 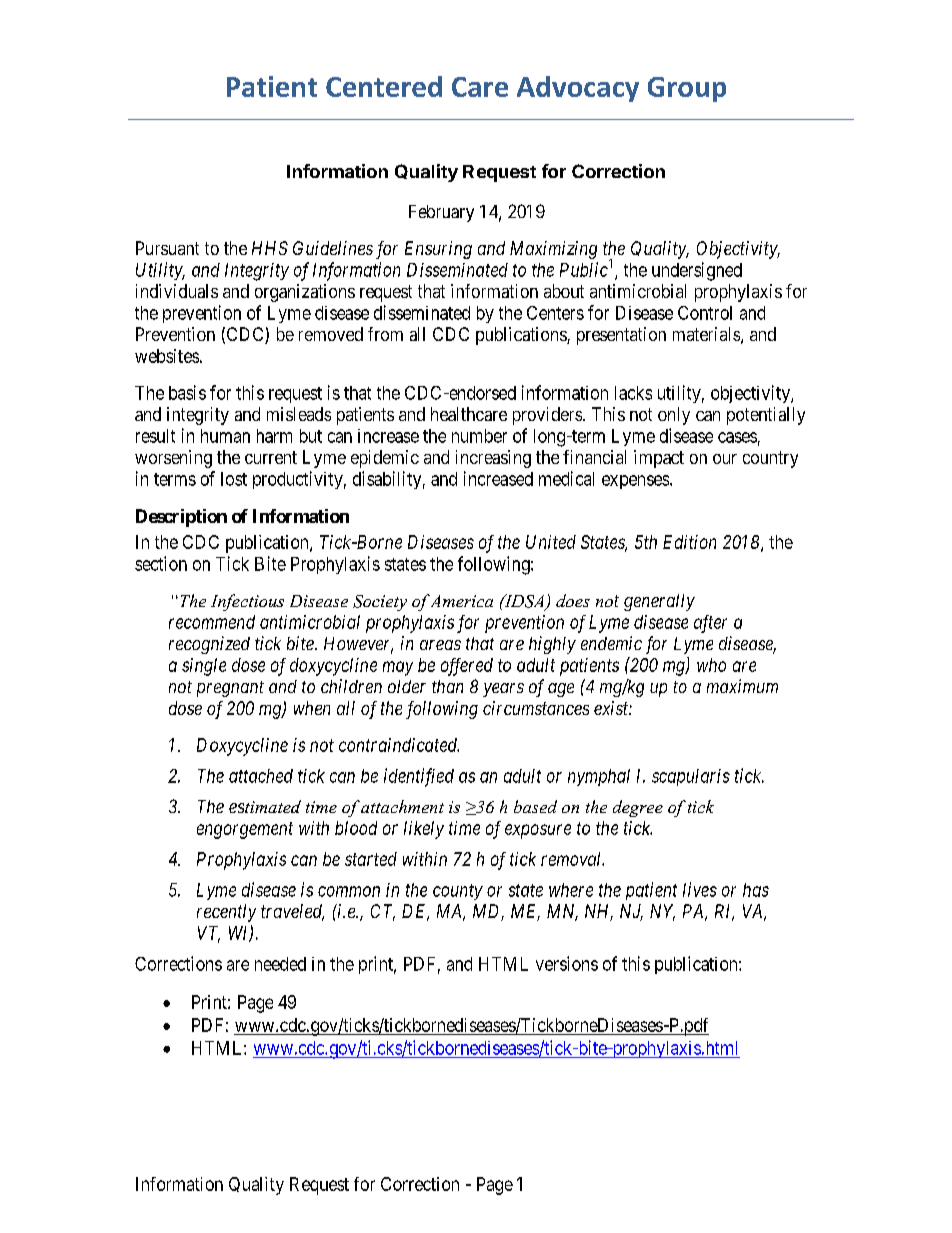 I want to click on basis, so click(x=187, y=392).
